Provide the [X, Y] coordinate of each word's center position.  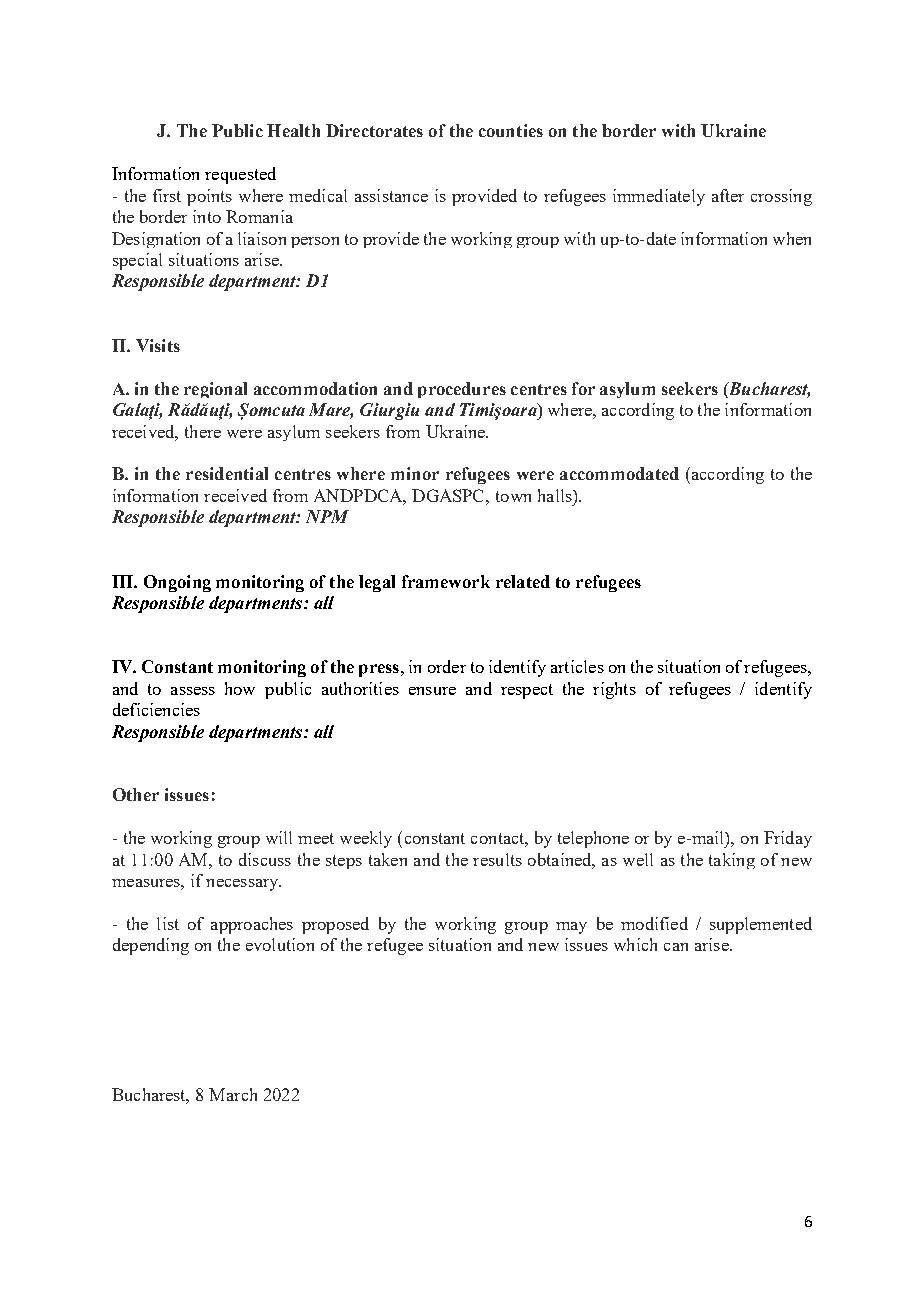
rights [614, 690]
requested [240, 175]
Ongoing [177, 583]
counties [511, 130]
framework [446, 581]
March [233, 1094]
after [728, 195]
